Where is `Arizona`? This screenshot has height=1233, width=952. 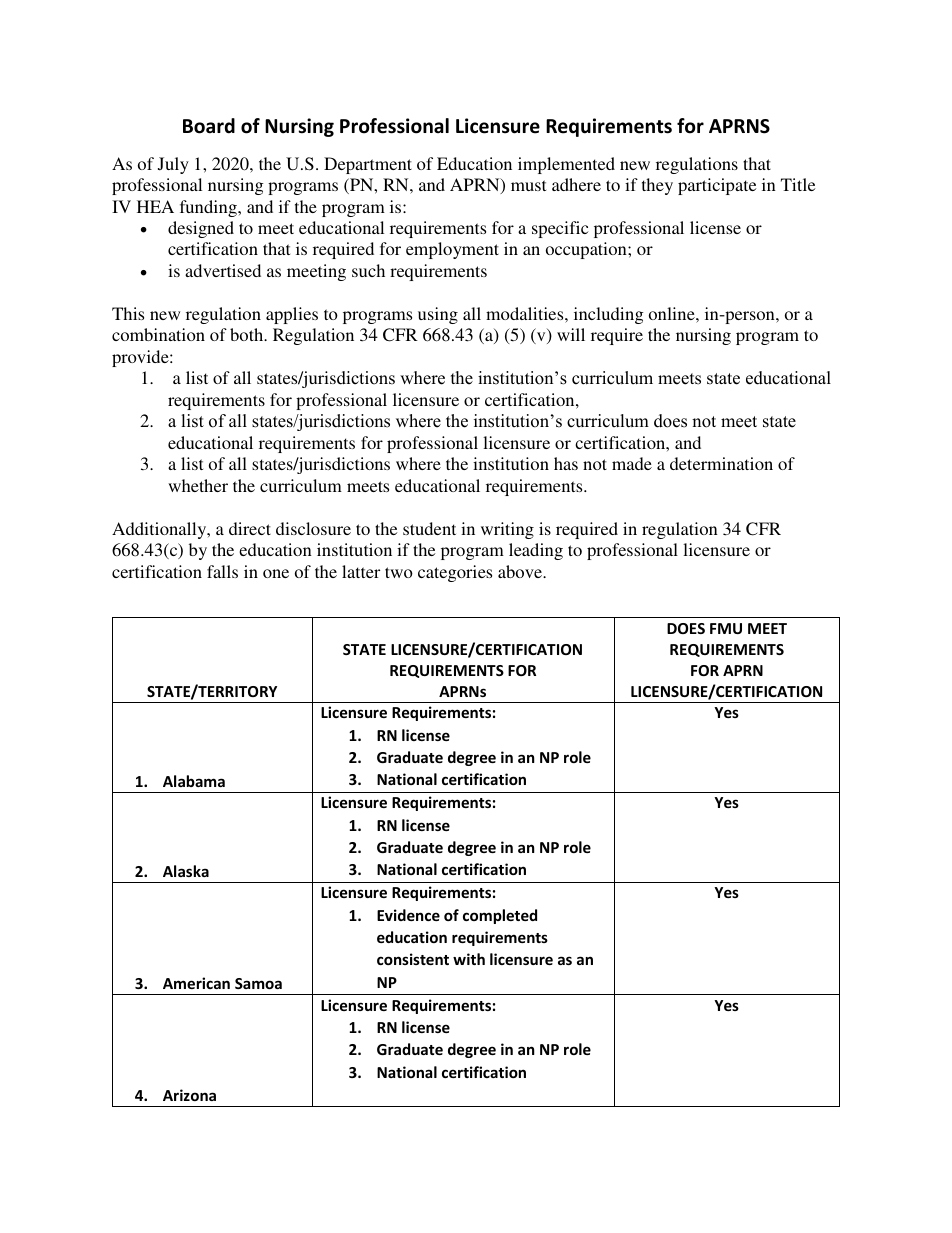
Arizona is located at coordinates (189, 1095).
